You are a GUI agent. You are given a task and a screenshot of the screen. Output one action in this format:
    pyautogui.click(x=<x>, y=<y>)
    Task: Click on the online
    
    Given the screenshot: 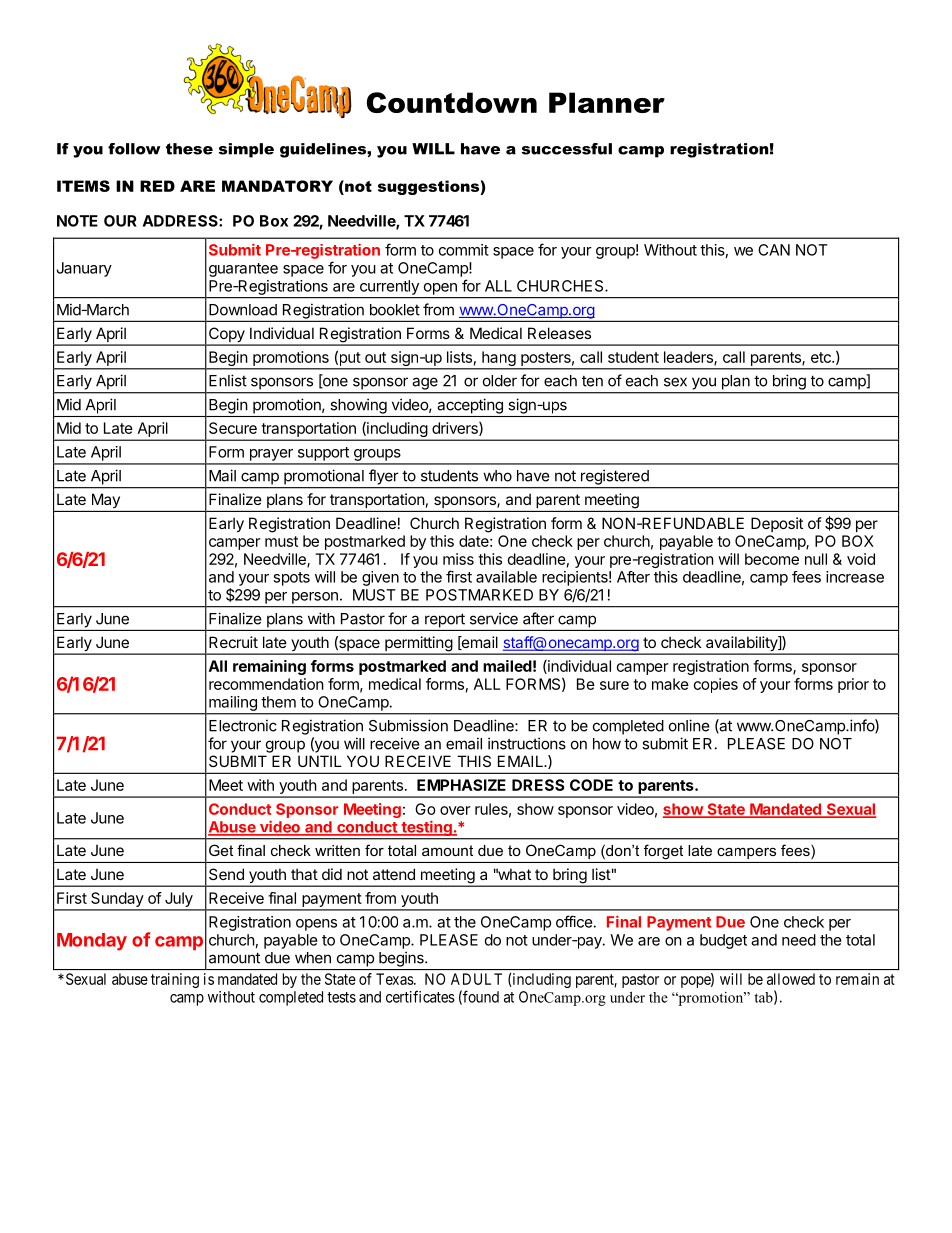 What is the action you would take?
    pyautogui.click(x=689, y=725)
